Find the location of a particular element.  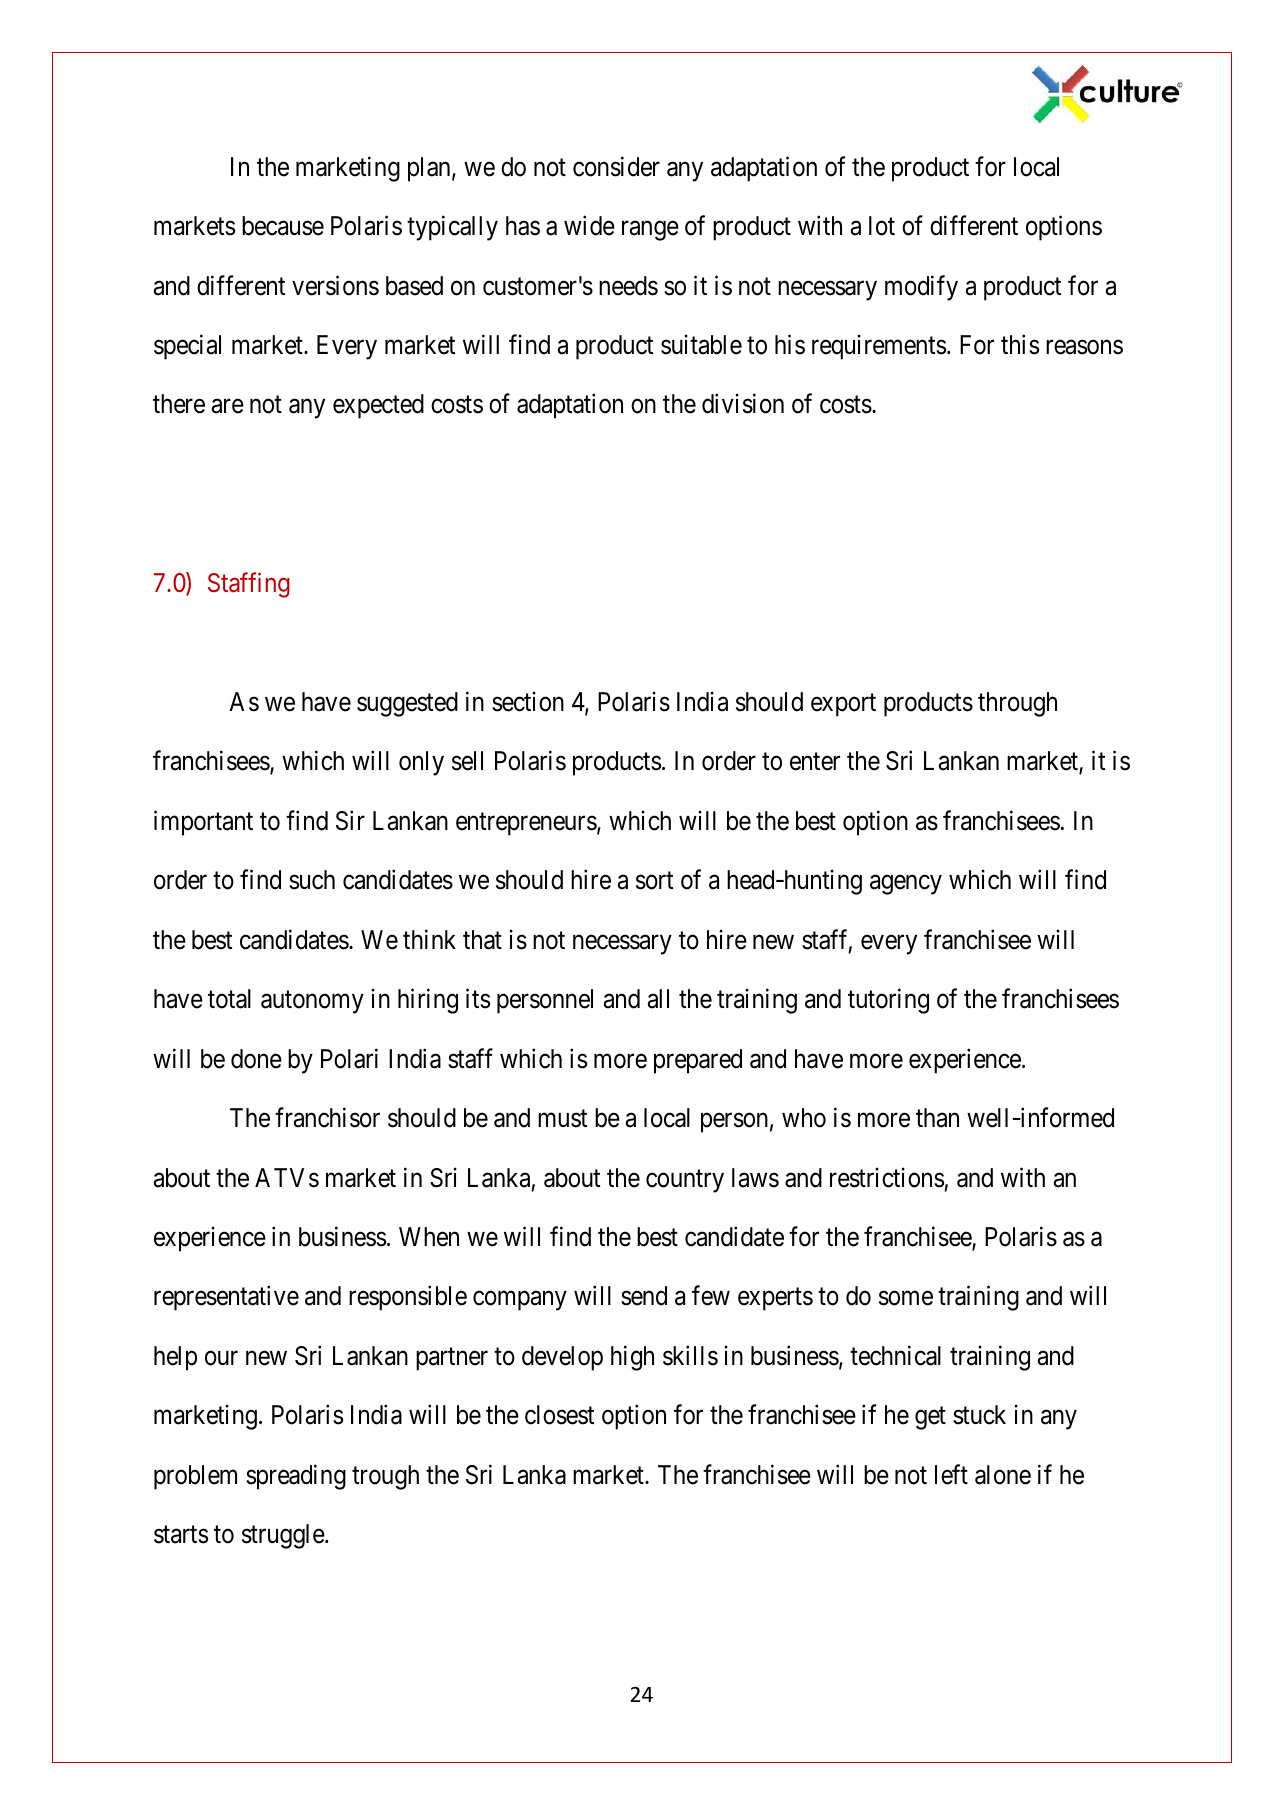

sort is located at coordinates (654, 881).
